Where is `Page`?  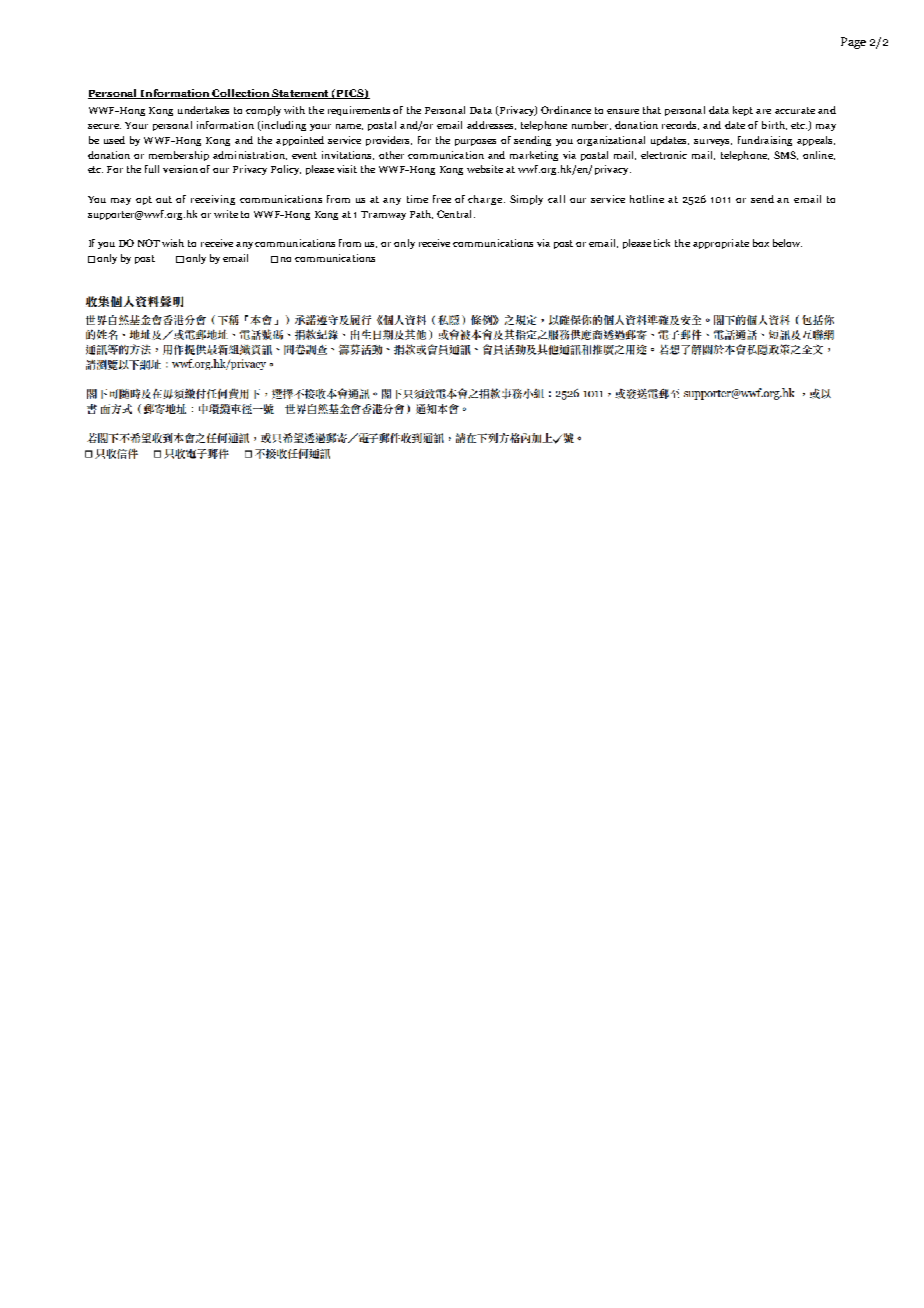 Page is located at coordinates (853, 43).
